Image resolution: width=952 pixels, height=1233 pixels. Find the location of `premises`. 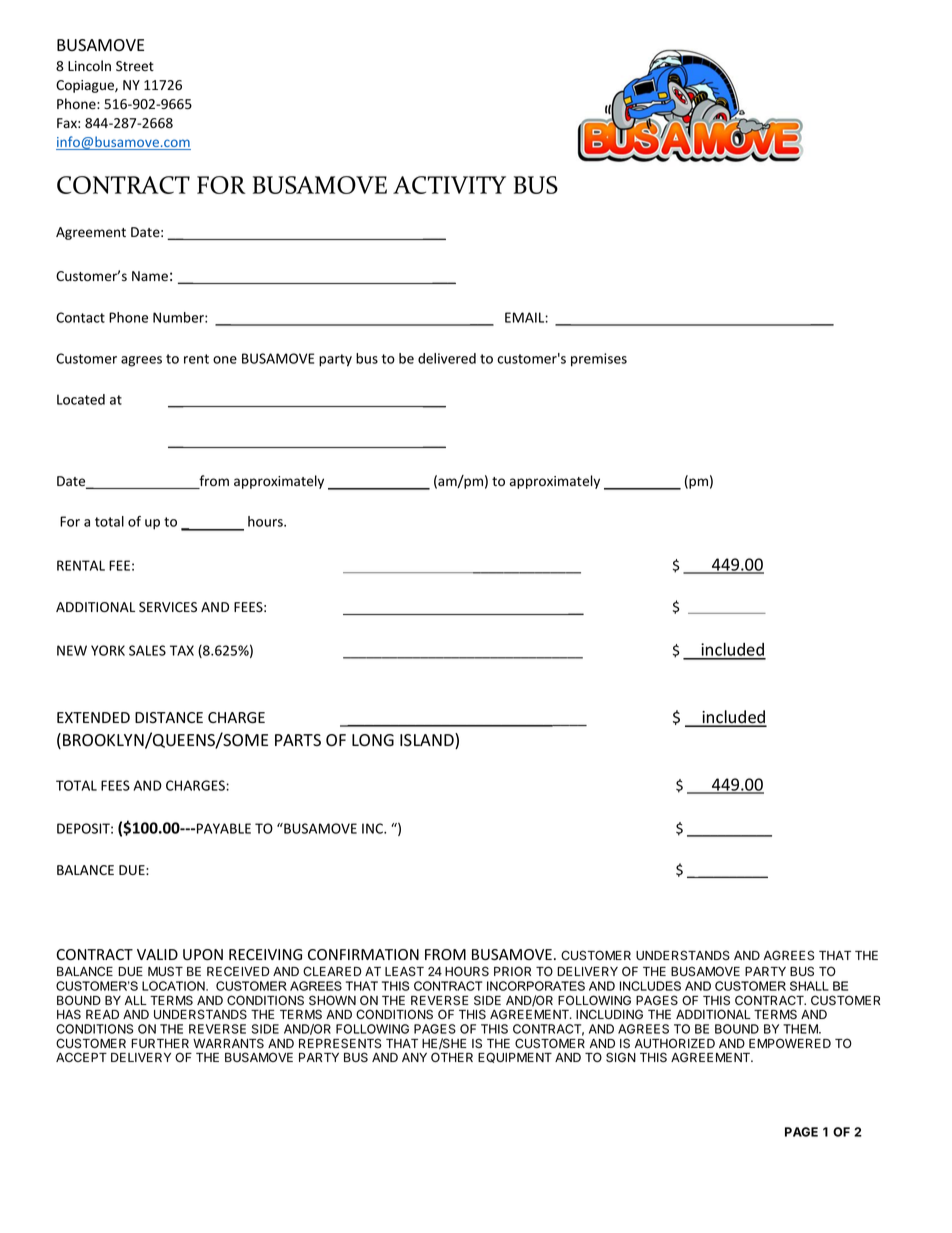

premises is located at coordinates (599, 360).
